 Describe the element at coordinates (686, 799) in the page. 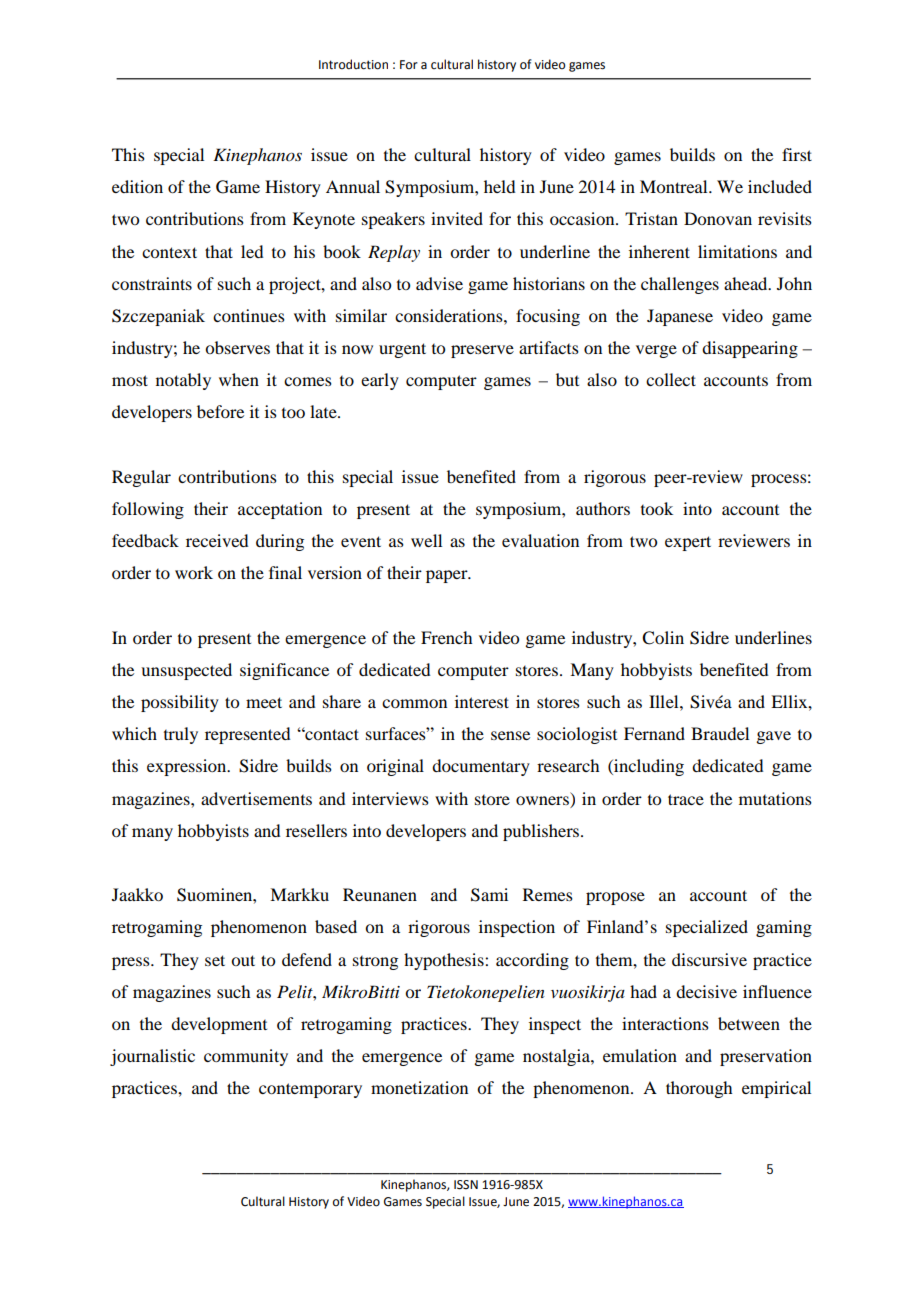

I see `trace` at that location.
